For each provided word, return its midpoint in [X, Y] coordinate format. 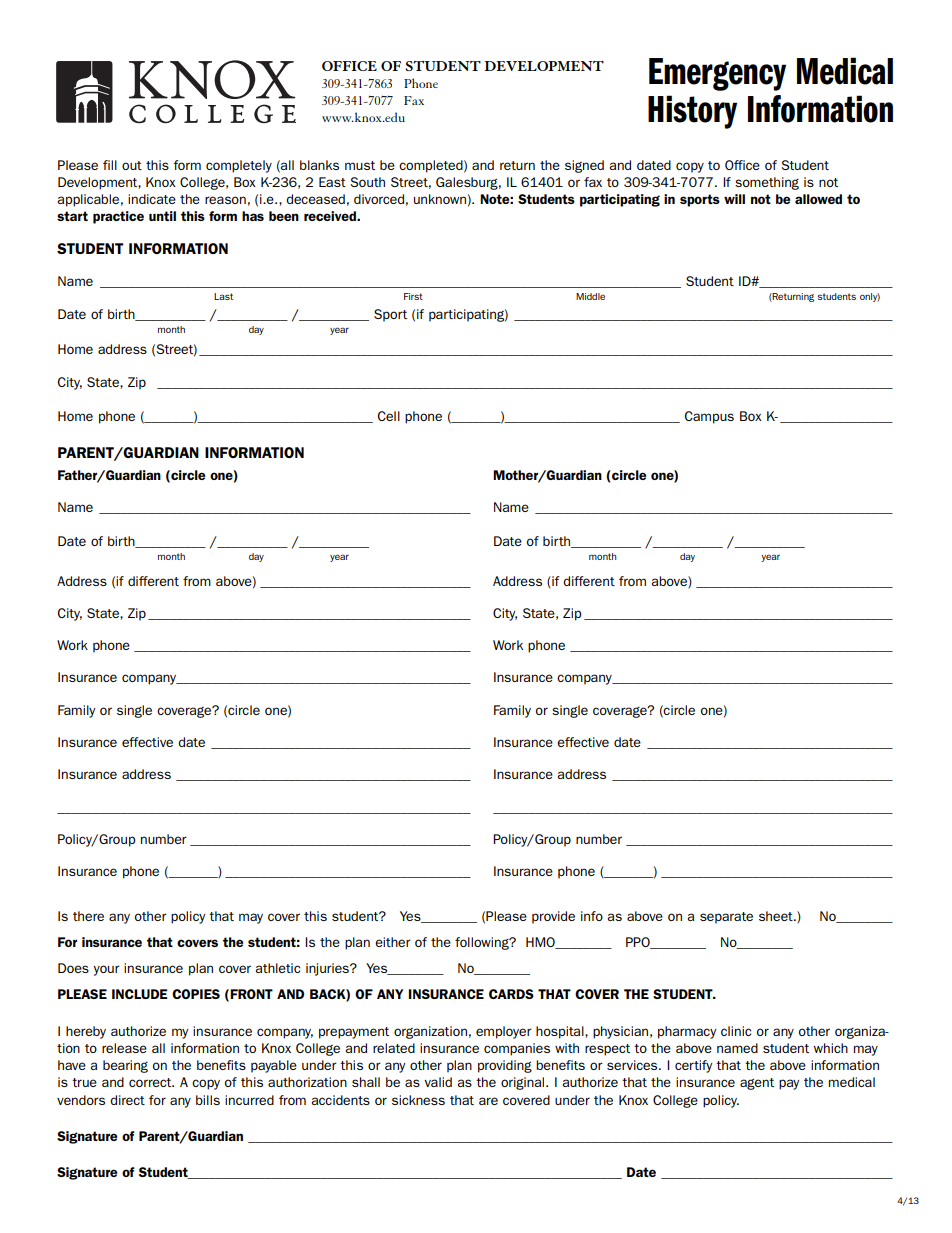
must [360, 165]
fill [110, 165]
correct [151, 1082]
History [692, 112]
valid [438, 1082]
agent [757, 1084]
